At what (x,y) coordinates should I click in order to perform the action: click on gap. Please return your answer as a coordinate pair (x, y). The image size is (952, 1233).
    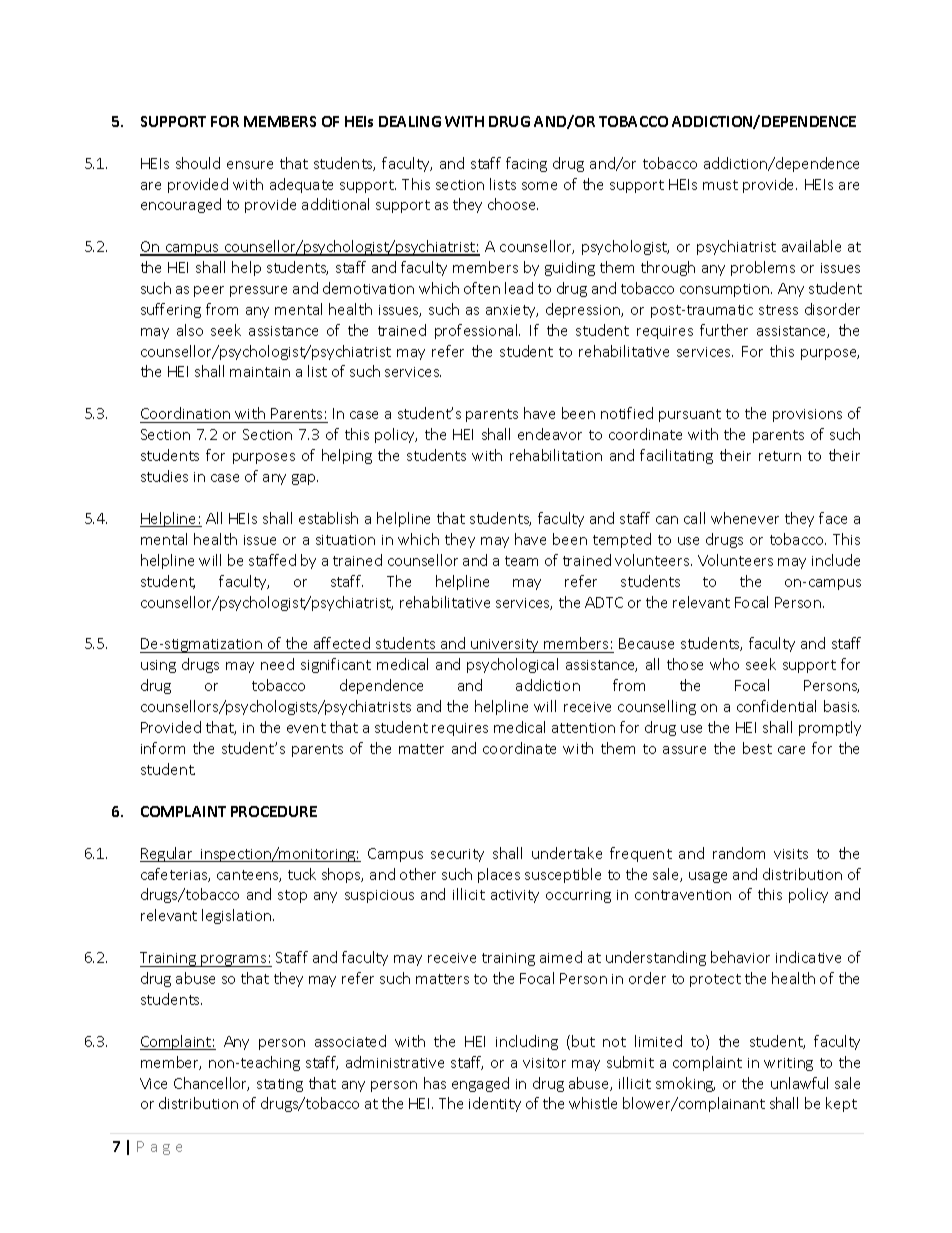
    Looking at the image, I should click on (305, 479).
